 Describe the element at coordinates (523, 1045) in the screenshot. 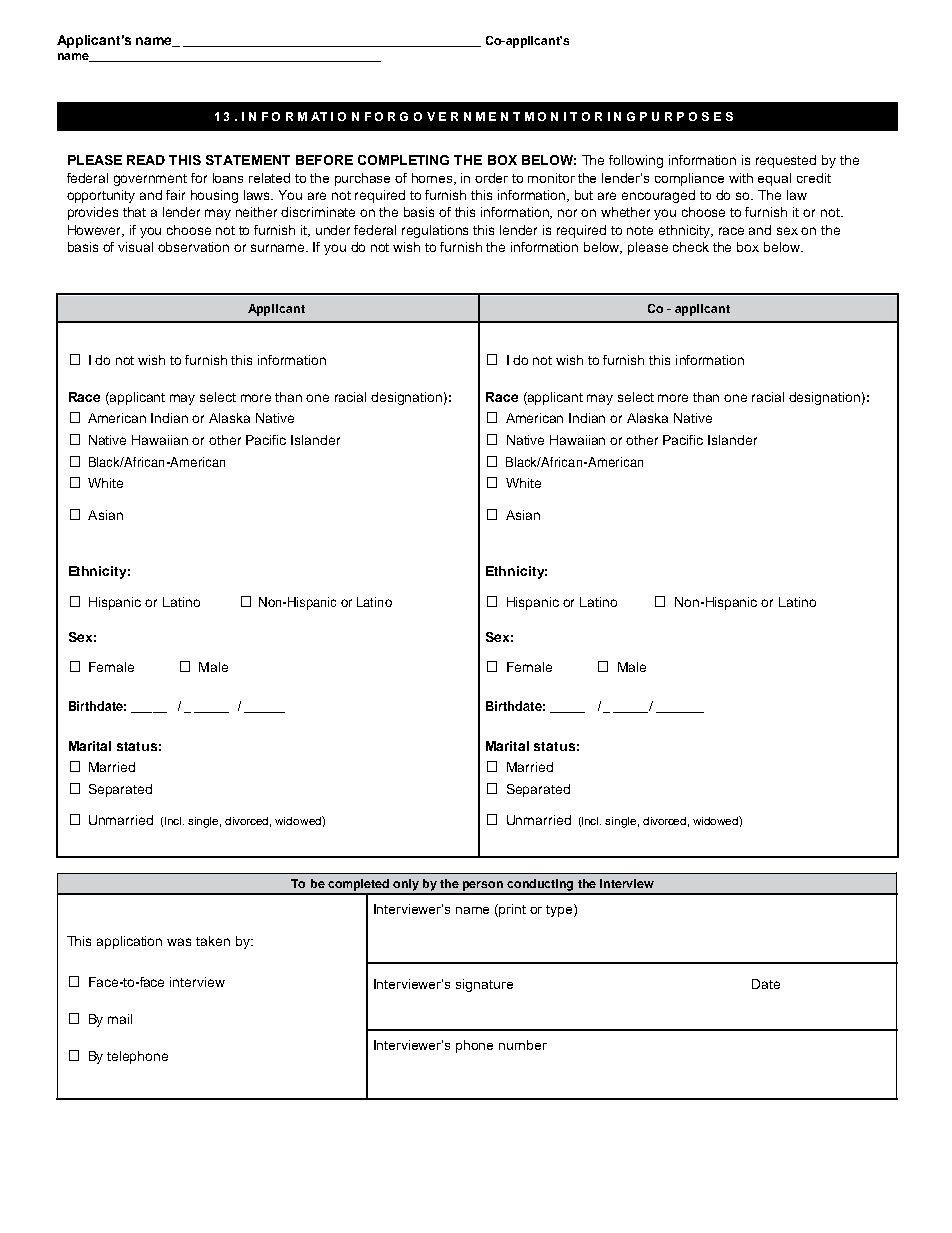

I see `number` at that location.
